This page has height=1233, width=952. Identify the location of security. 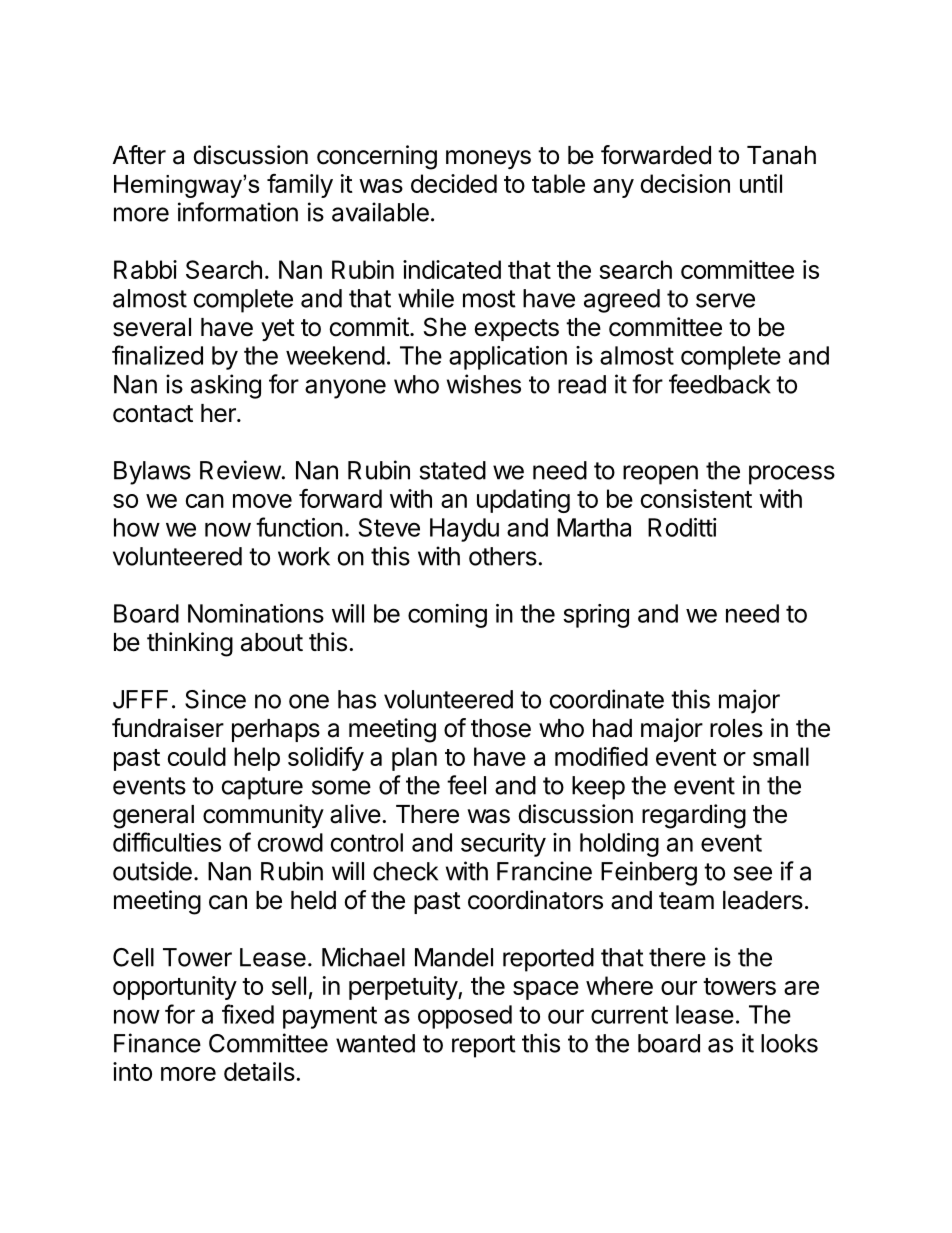
(503, 845).
